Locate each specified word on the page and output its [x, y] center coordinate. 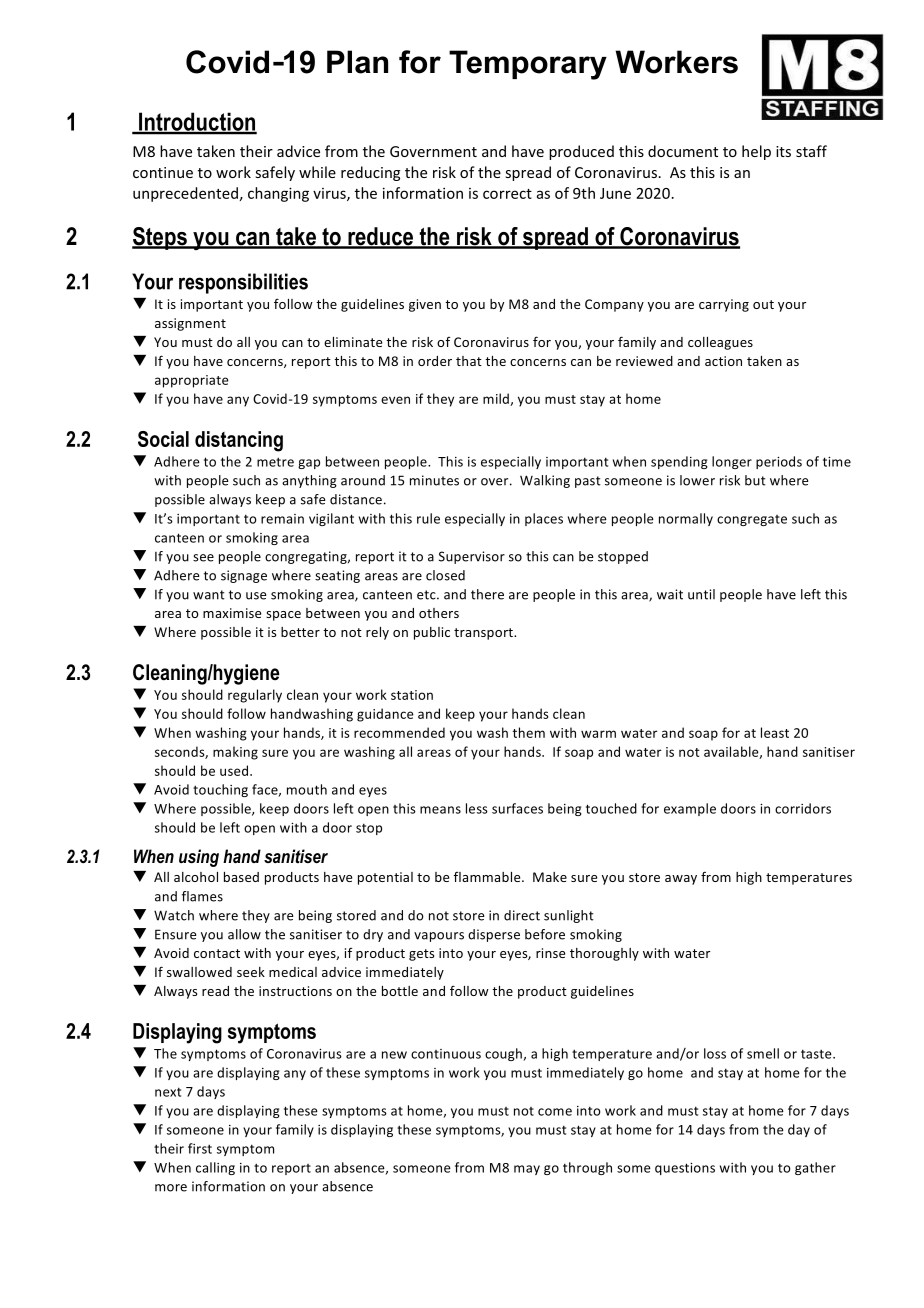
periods [779, 462]
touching [220, 790]
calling [215, 1168]
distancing [239, 441]
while [317, 172]
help [756, 152]
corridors [803, 808]
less [477, 808]
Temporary [528, 65]
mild [497, 399]
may [527, 1170]
